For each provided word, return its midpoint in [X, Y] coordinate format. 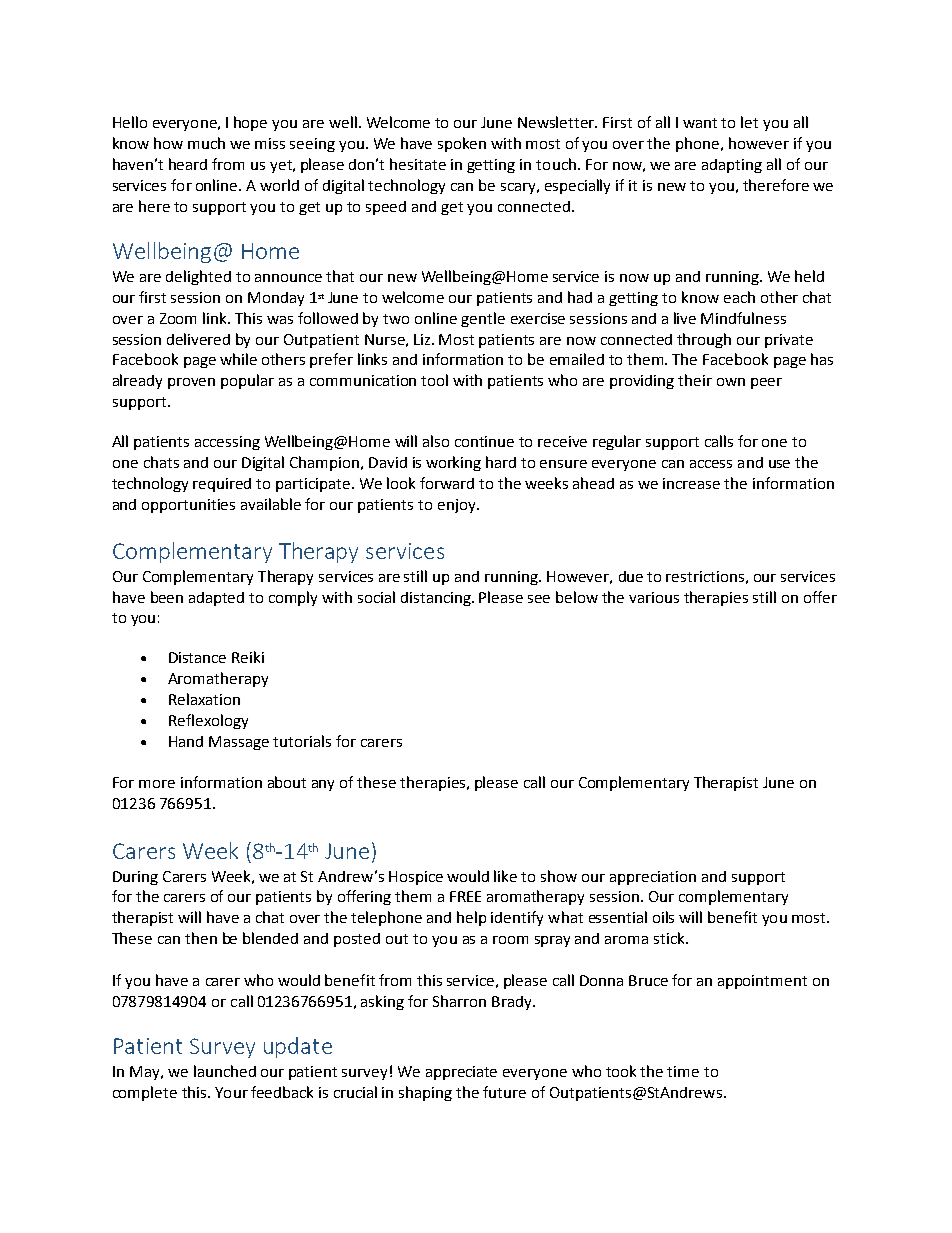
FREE [465, 896]
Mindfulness [743, 318]
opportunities [188, 506]
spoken [462, 144]
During [135, 878]
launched [225, 1071]
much [206, 143]
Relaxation [204, 699]
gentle [483, 319]
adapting [732, 166]
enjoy [458, 506]
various [654, 597]
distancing [437, 599]
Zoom [178, 318]
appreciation [653, 878]
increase [691, 483]
